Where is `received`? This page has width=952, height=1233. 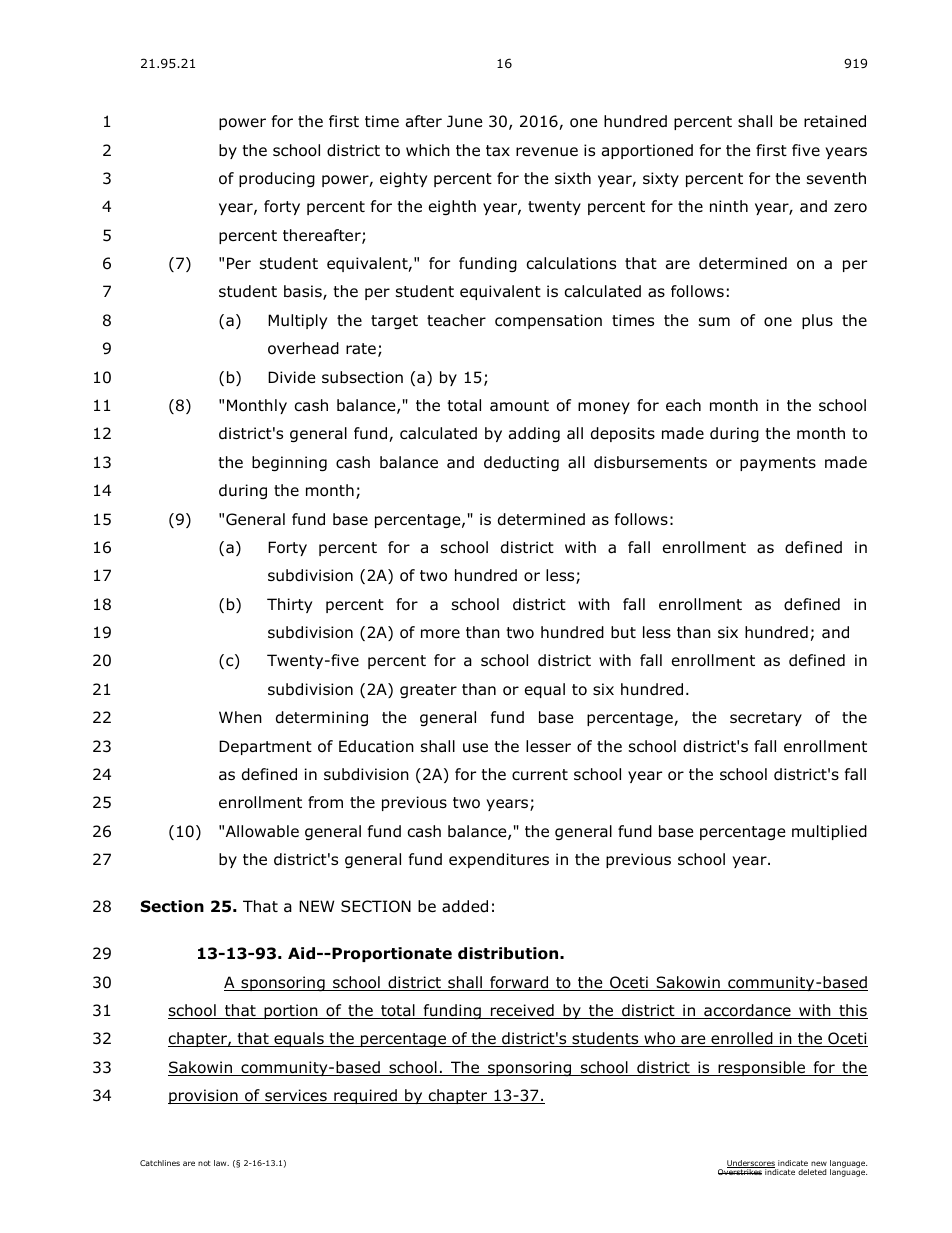 received is located at coordinates (522, 1011).
